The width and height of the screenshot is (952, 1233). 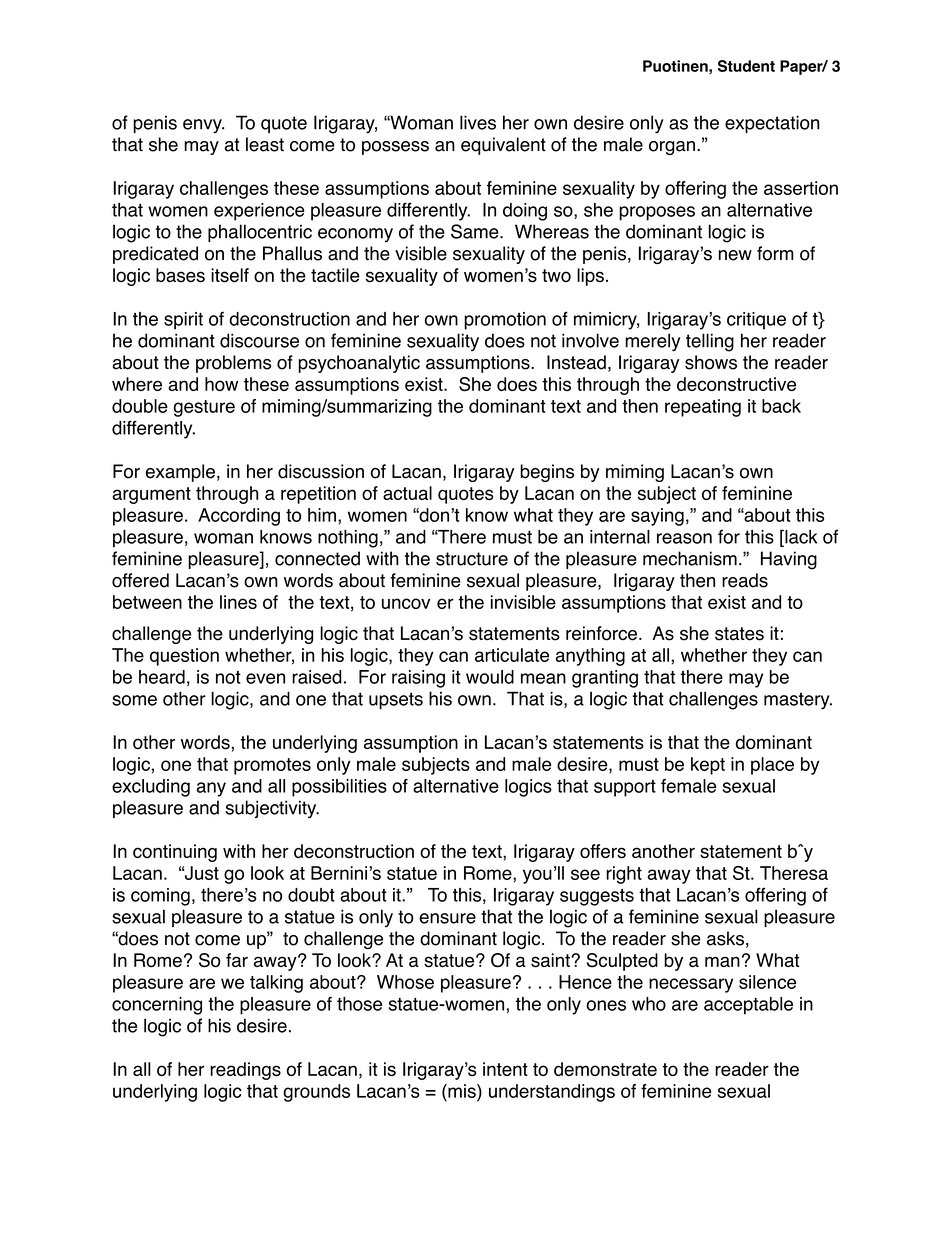 I want to click on least, so click(x=265, y=144).
